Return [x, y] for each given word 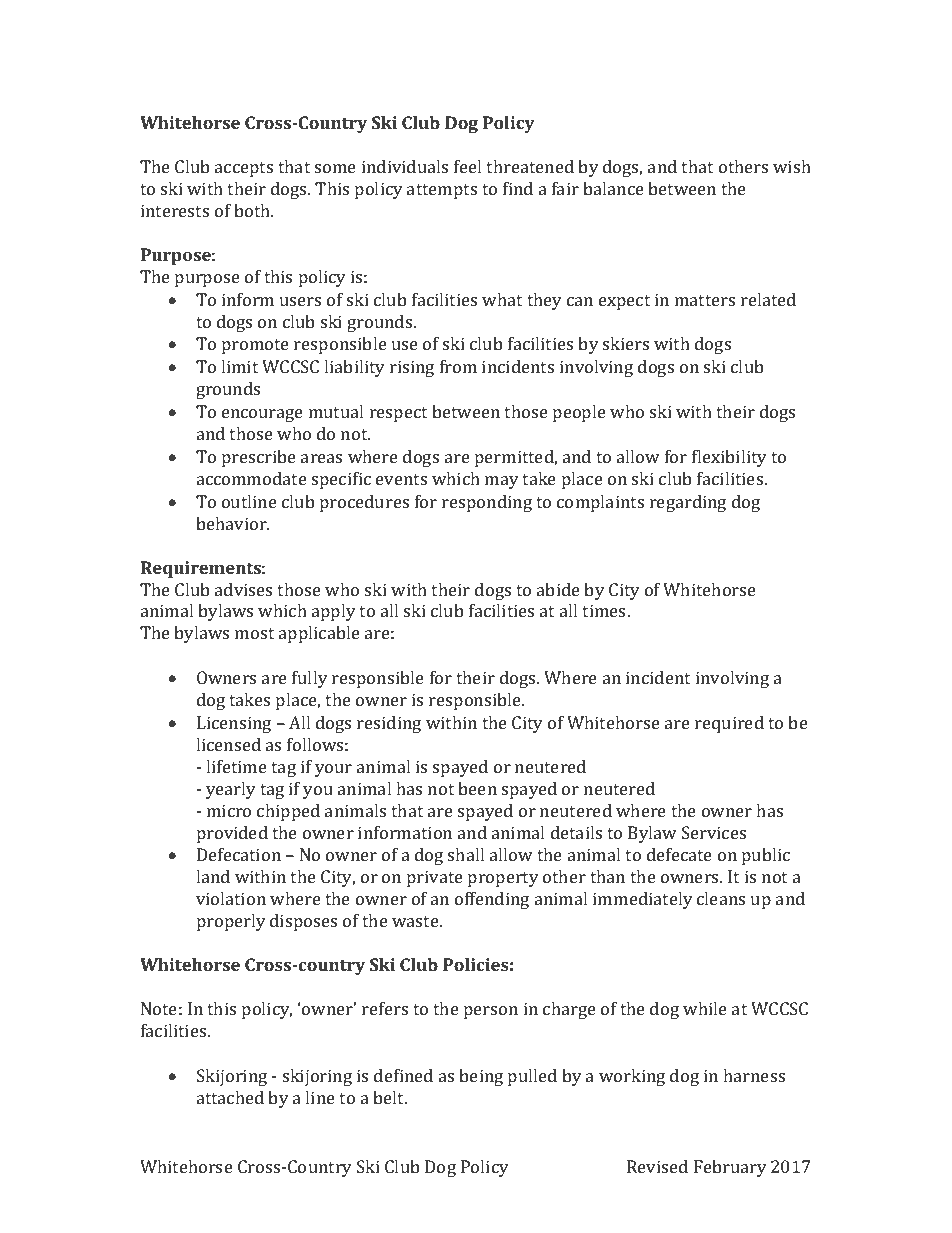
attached [230, 1097]
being [481, 1077]
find [518, 188]
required [729, 724]
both [253, 210]
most [254, 633]
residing [389, 724]
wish [792, 166]
